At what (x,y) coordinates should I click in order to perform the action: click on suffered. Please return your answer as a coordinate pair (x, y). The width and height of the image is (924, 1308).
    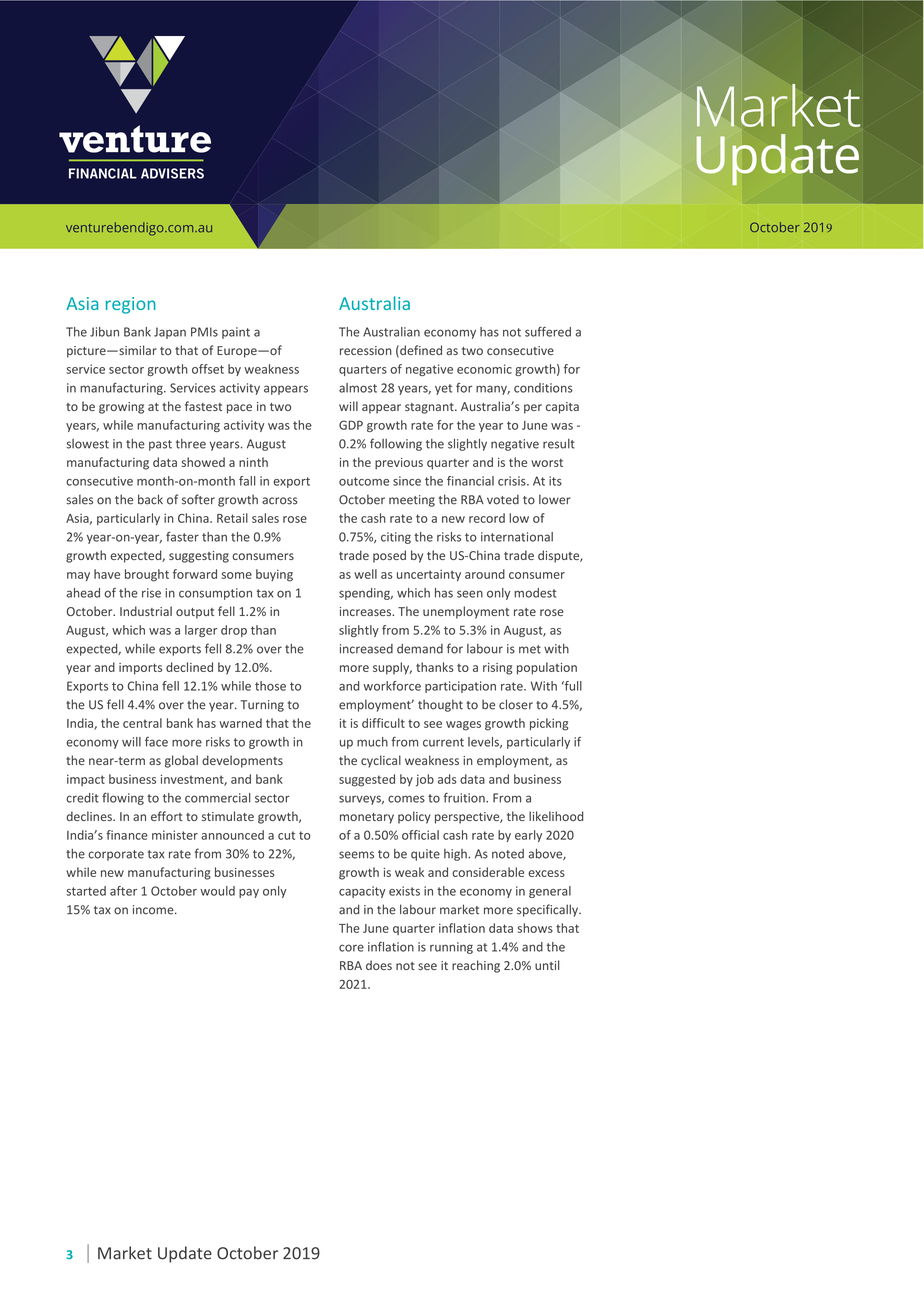
    Looking at the image, I should click on (548, 332).
